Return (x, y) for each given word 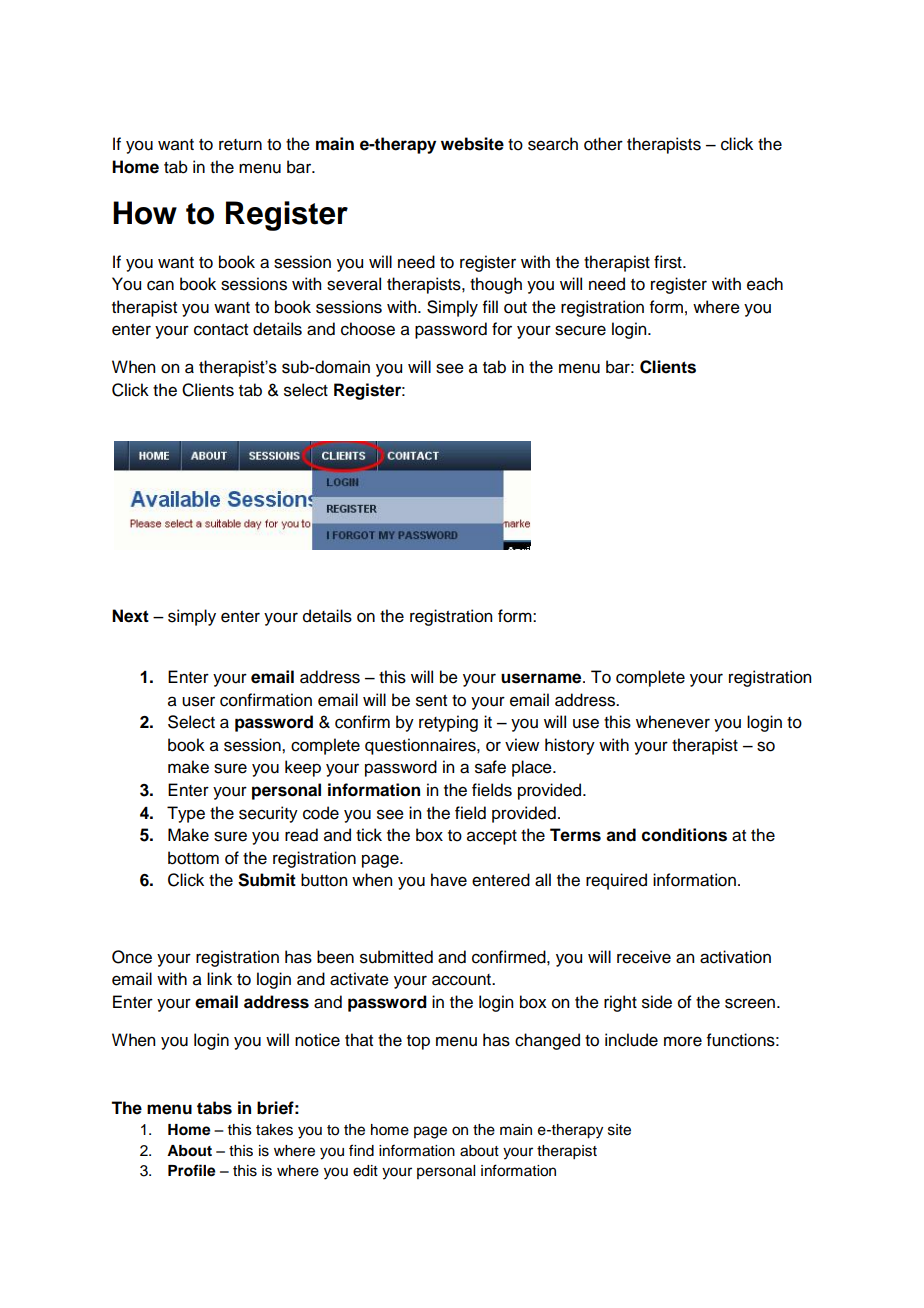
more (683, 1041)
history (570, 746)
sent (431, 701)
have (449, 880)
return (240, 145)
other (603, 144)
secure (580, 330)
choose (368, 329)
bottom (193, 858)
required (616, 881)
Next (130, 616)
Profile (192, 1170)
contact (221, 330)
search (553, 144)
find (361, 1150)
